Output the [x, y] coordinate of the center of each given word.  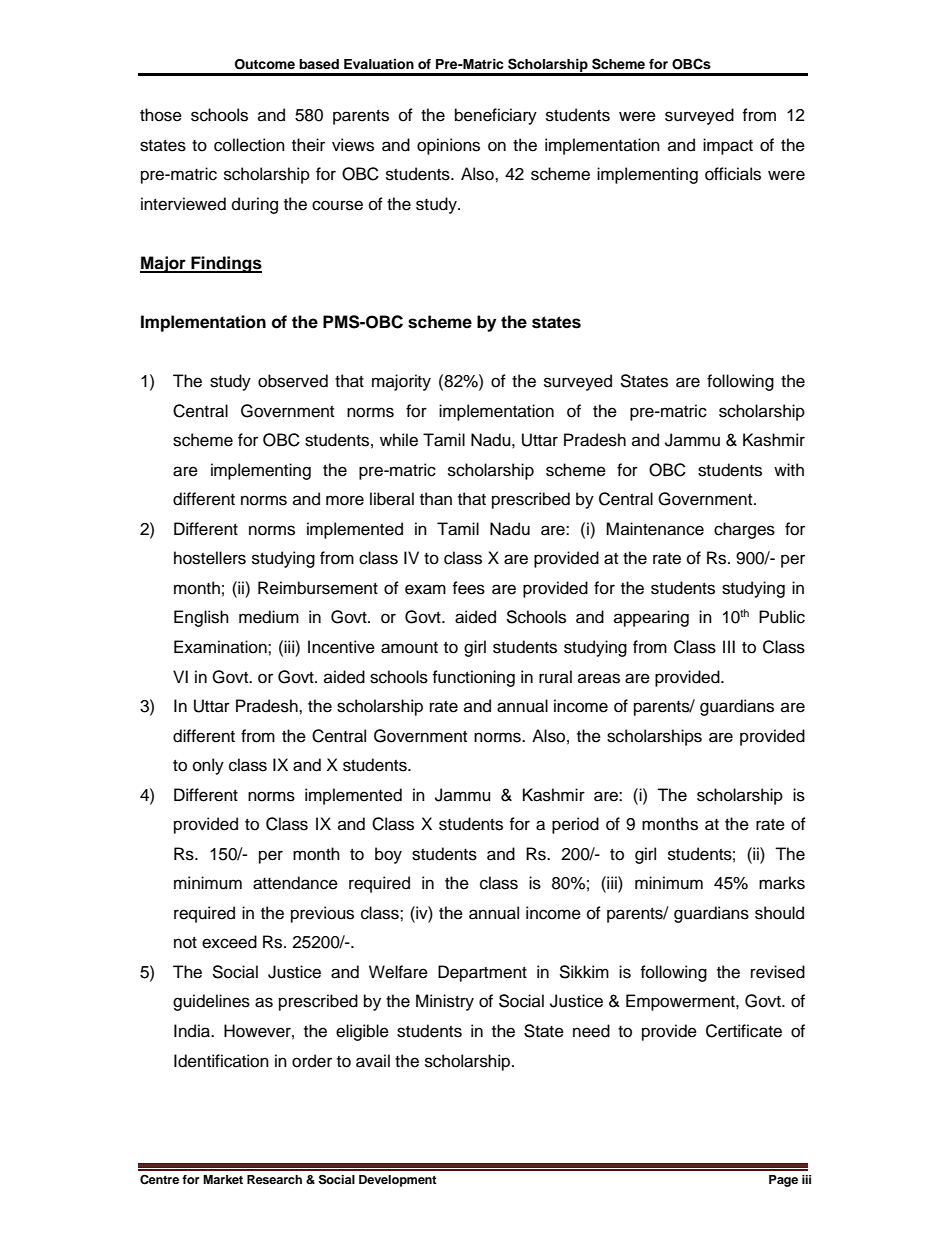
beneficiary [496, 116]
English [201, 618]
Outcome [265, 64]
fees [468, 588]
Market [223, 1179]
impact [728, 146]
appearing [651, 618]
